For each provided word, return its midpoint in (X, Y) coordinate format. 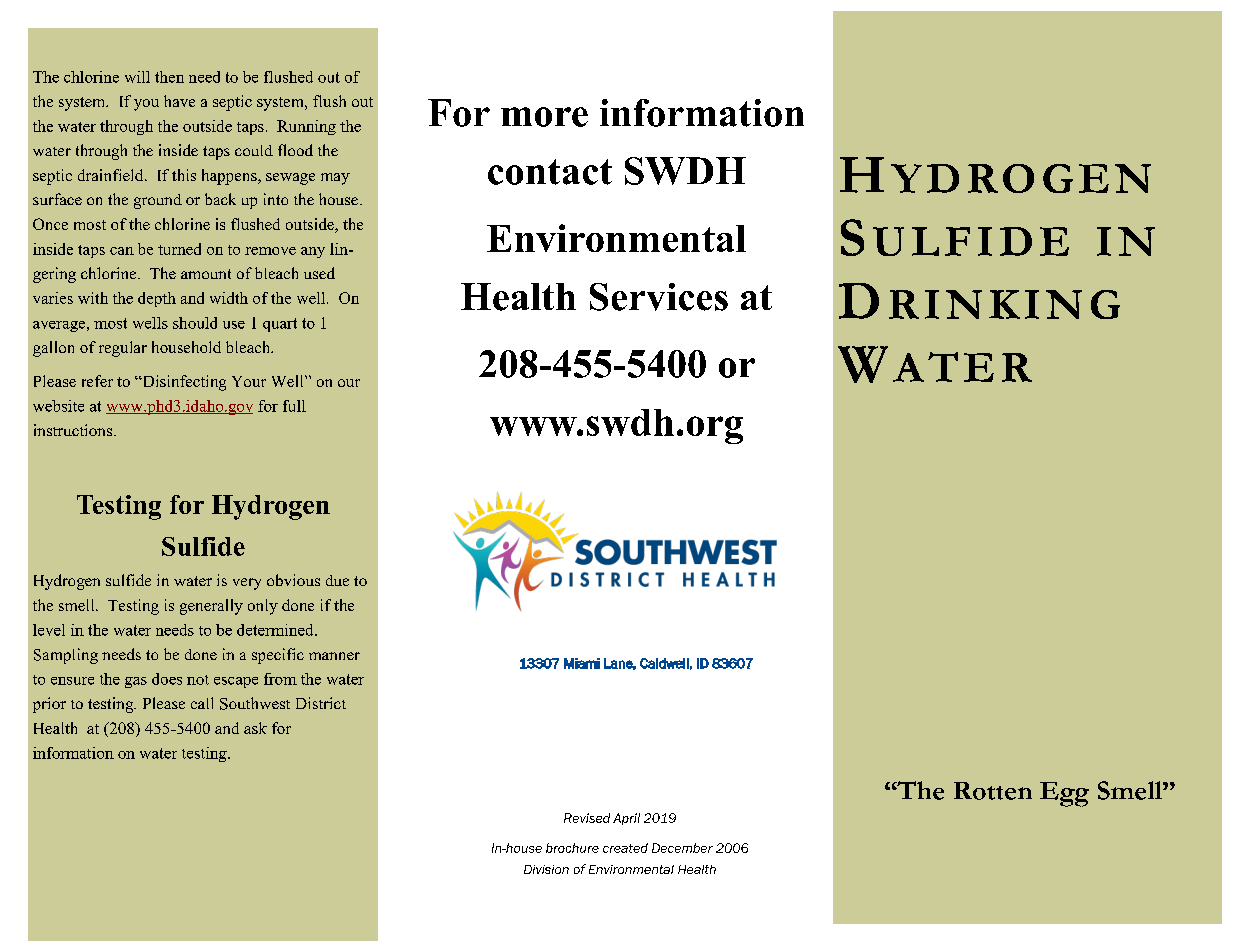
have (179, 101)
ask (255, 728)
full (294, 406)
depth (157, 299)
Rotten (993, 791)
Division (546, 869)
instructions (73, 430)
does (167, 679)
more (544, 117)
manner (334, 656)
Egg (1064, 794)
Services (659, 297)
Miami (582, 663)
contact (550, 172)
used (319, 273)
